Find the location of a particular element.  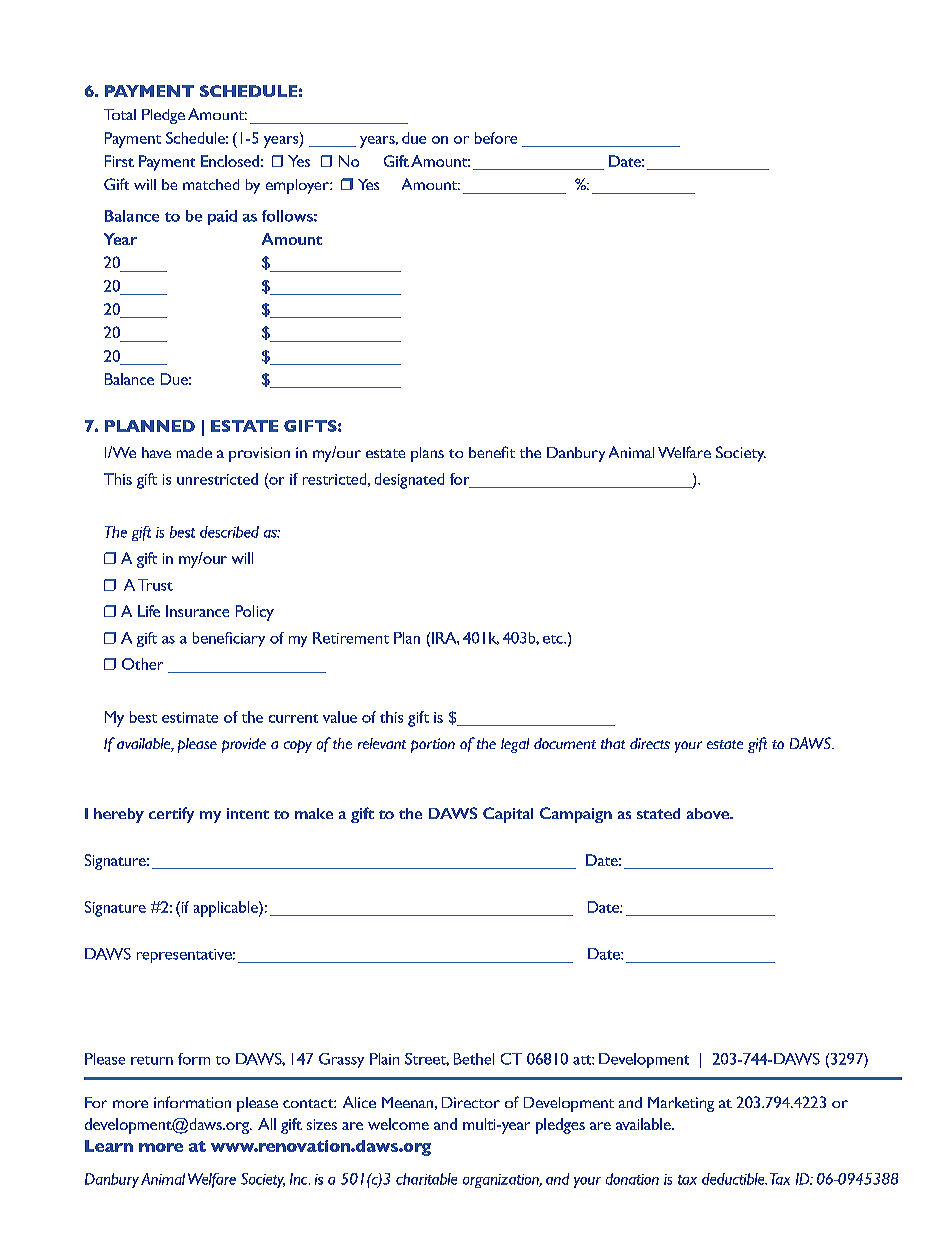

certify is located at coordinates (171, 815).
